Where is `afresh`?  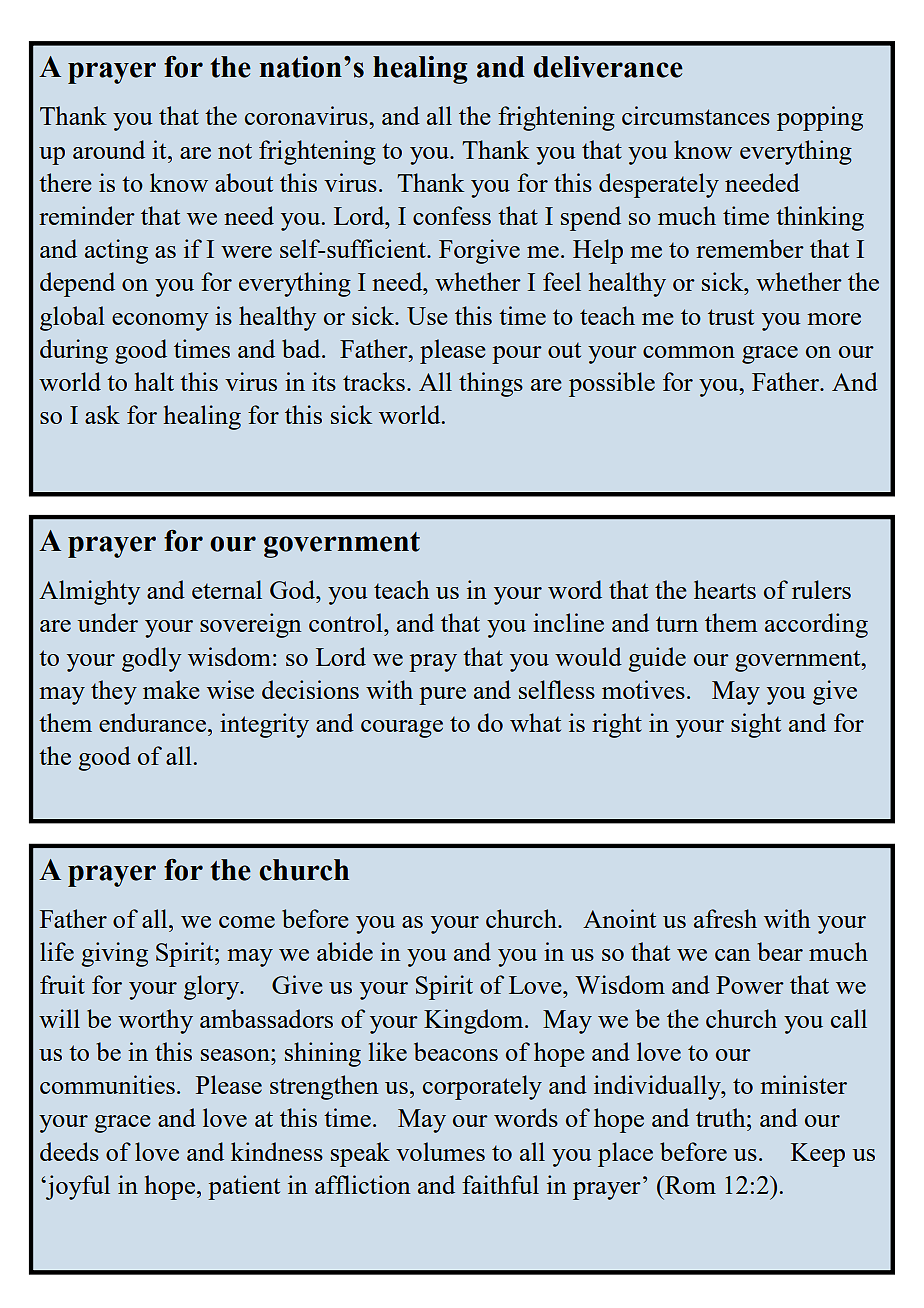
afresh is located at coordinates (725, 918).
